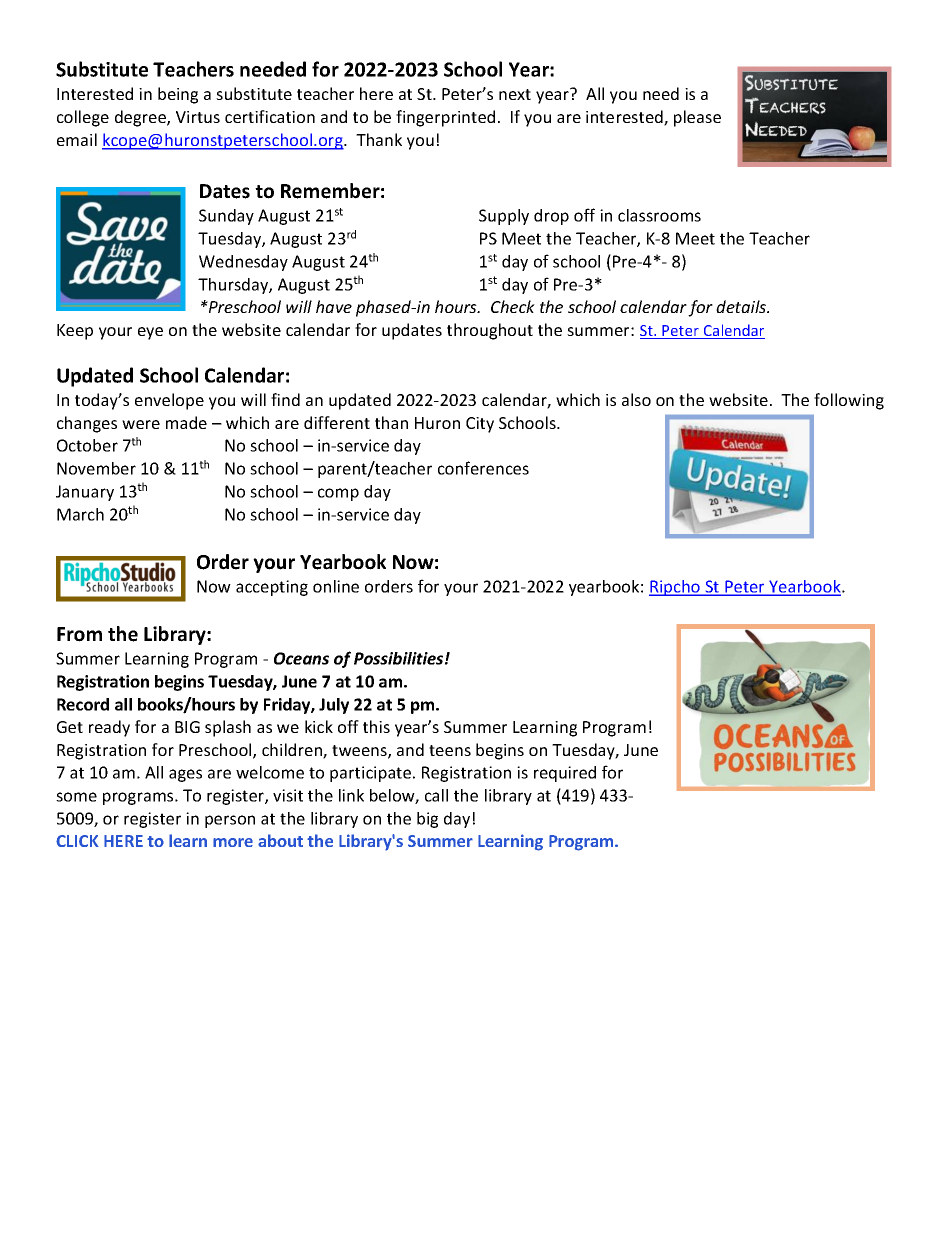 The height and width of the page is (1233, 952). What do you see at coordinates (272, 588) in the page?
I see `accepting` at bounding box center [272, 588].
